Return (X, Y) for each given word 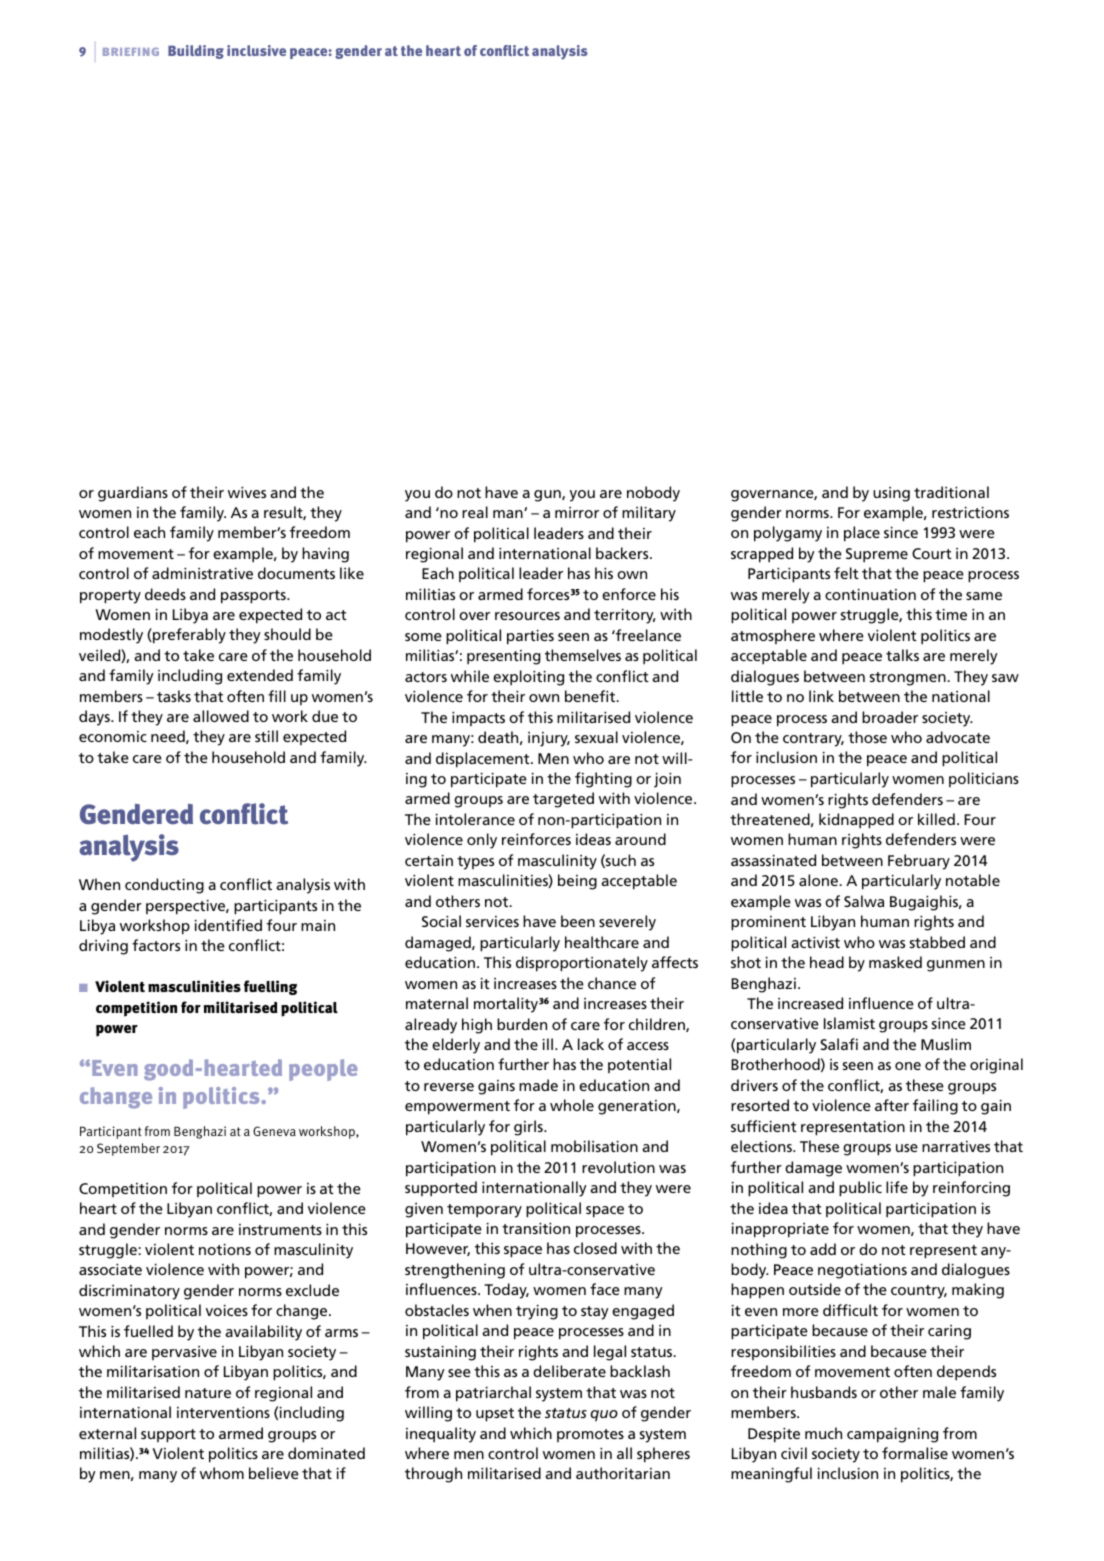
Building (196, 52)
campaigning (892, 1435)
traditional (951, 492)
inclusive (256, 50)
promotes (590, 1435)
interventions (223, 1412)
